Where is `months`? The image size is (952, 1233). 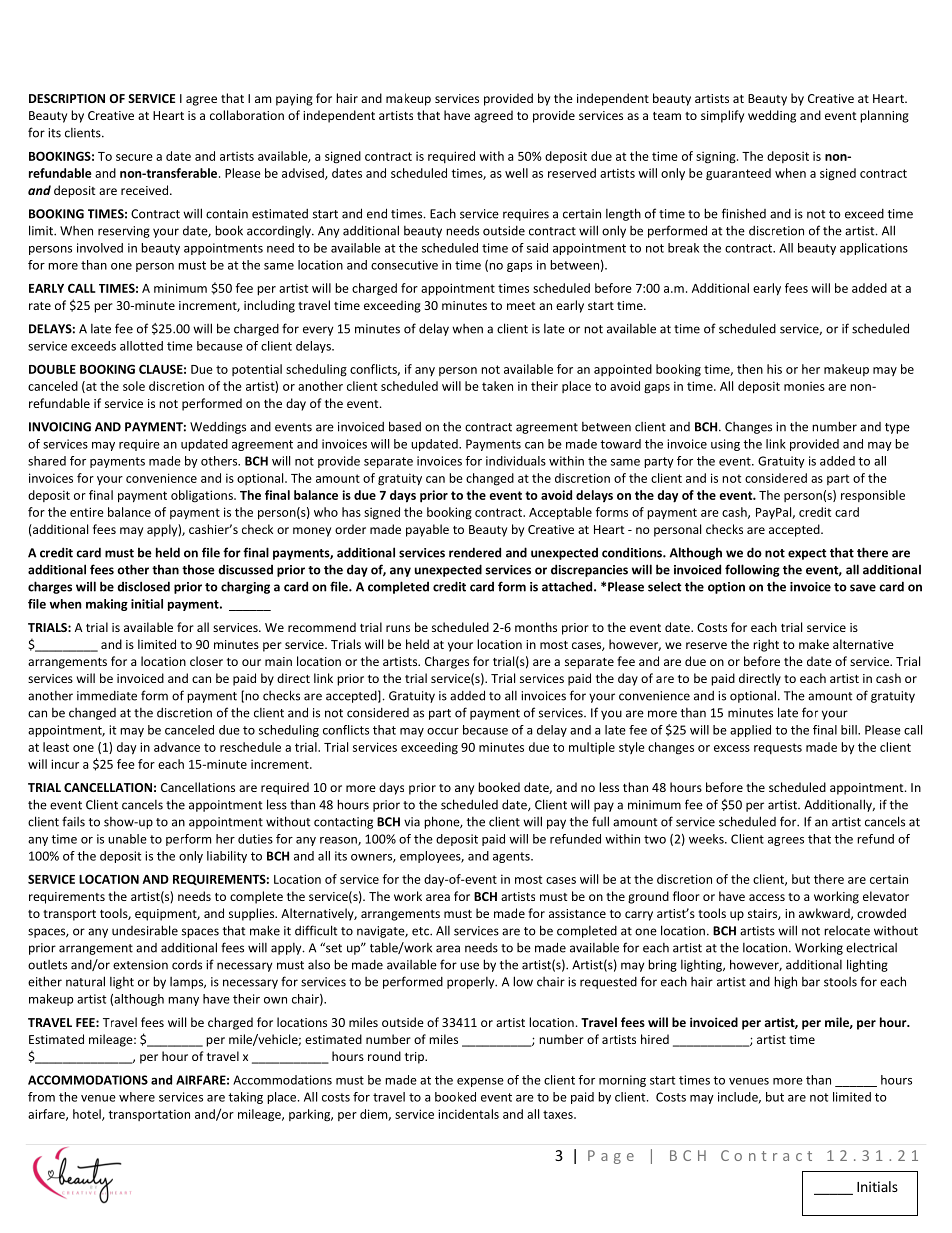 months is located at coordinates (536, 627).
